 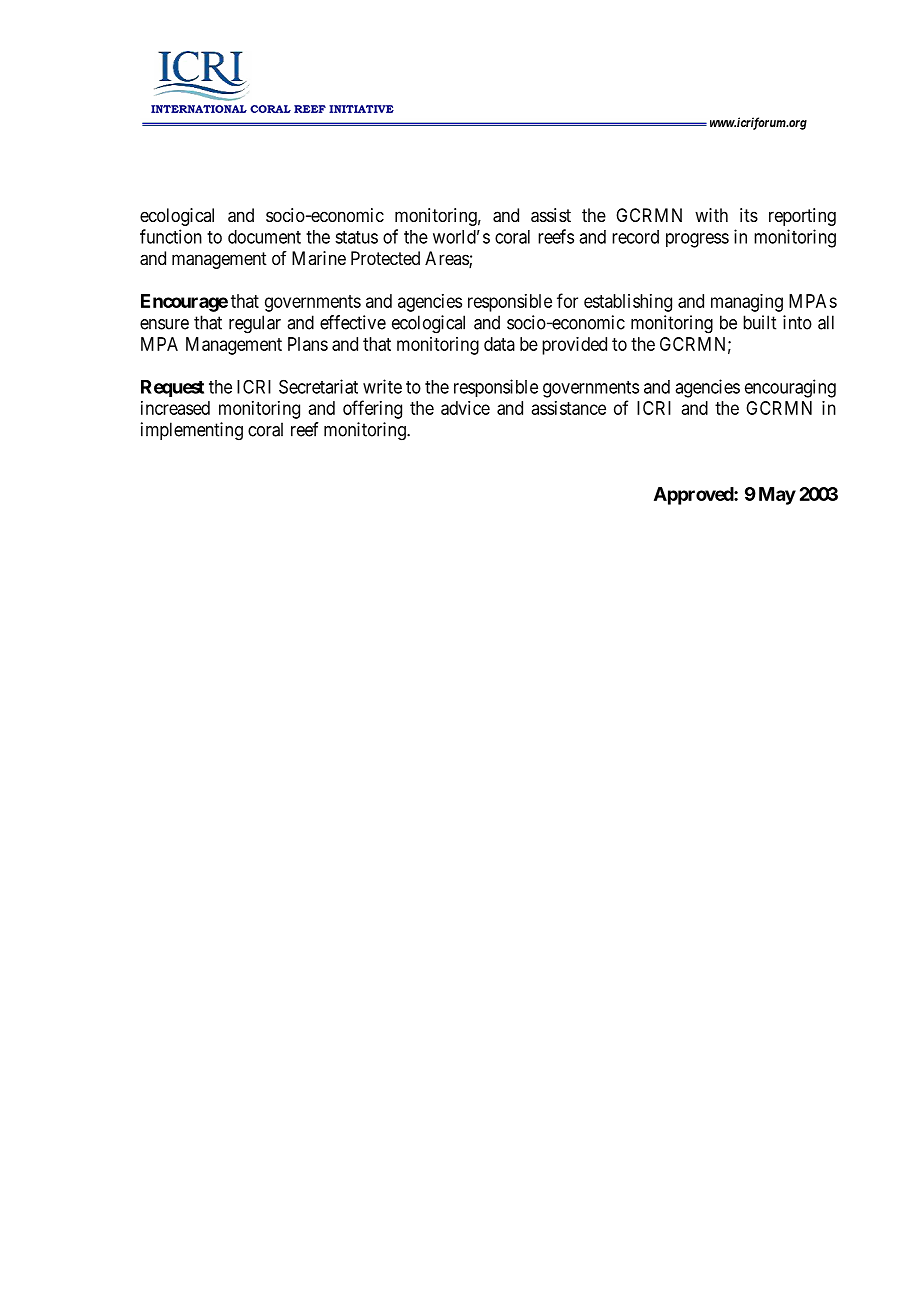 What do you see at coordinates (361, 109) in the page?
I see `INITIATIVE` at bounding box center [361, 109].
